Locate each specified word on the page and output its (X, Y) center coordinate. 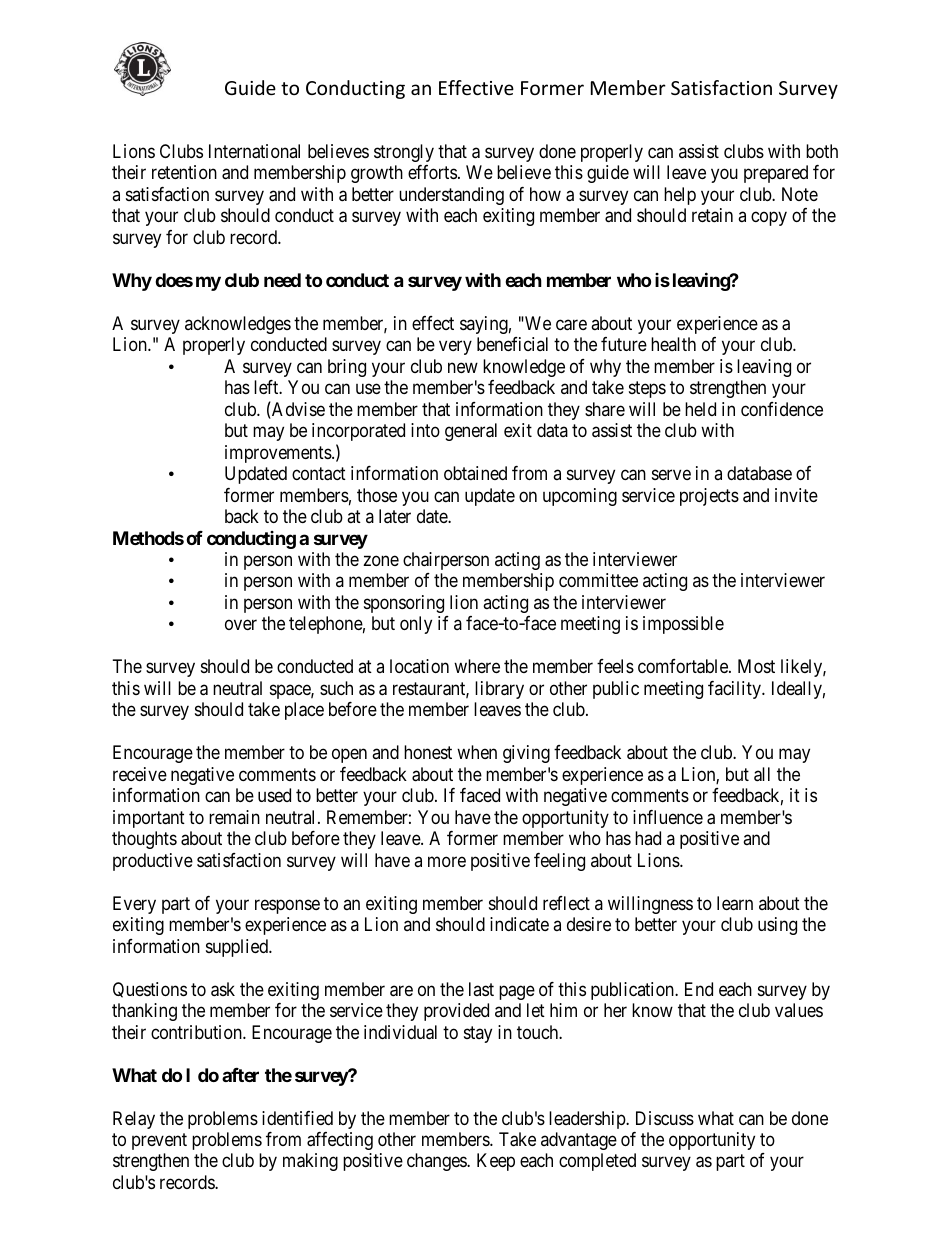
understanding (451, 196)
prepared (776, 174)
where (477, 666)
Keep (496, 1162)
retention (184, 172)
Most (756, 666)
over (241, 625)
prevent (159, 1141)
